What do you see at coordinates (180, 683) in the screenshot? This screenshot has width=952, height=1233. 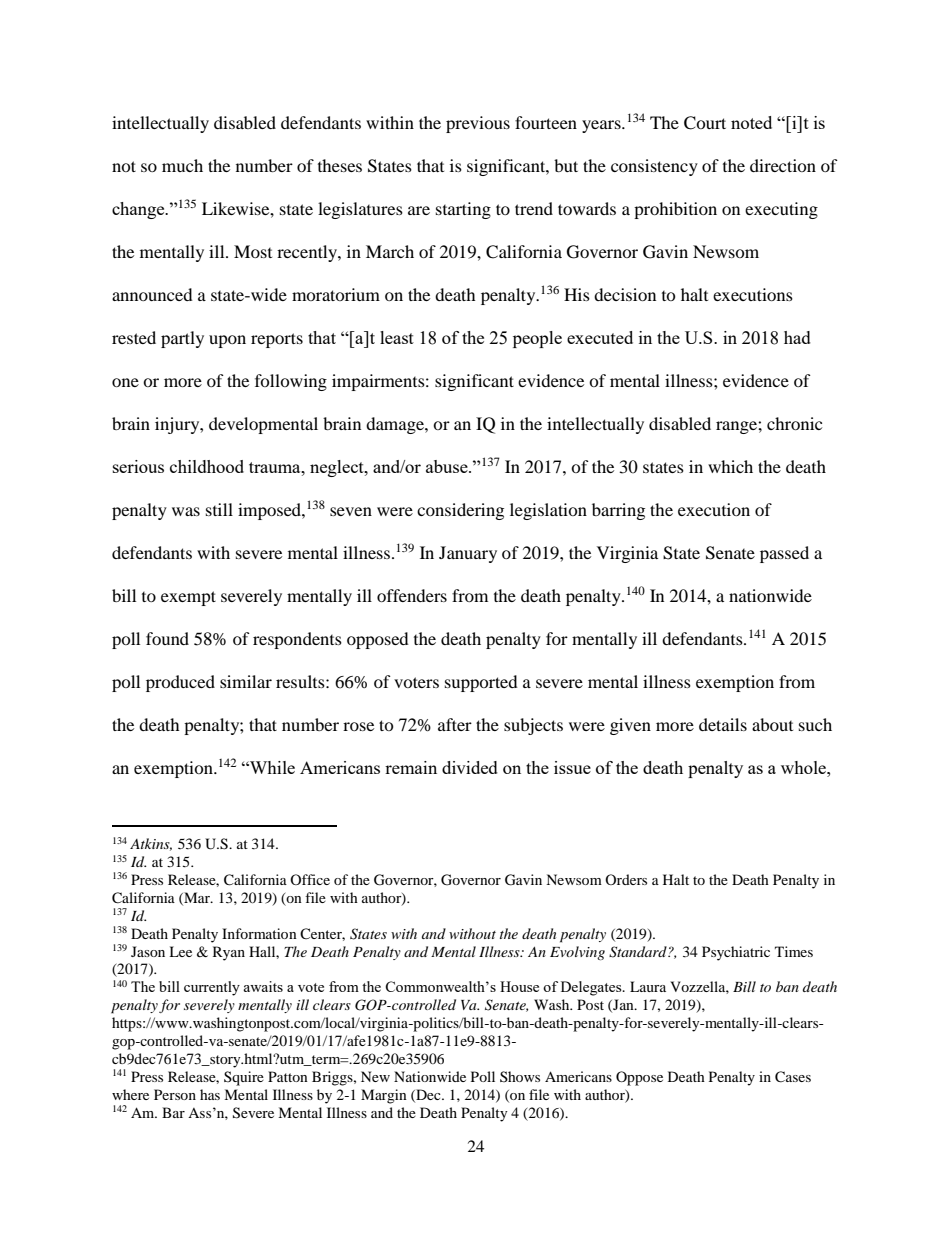 I see `produced` at bounding box center [180, 683].
